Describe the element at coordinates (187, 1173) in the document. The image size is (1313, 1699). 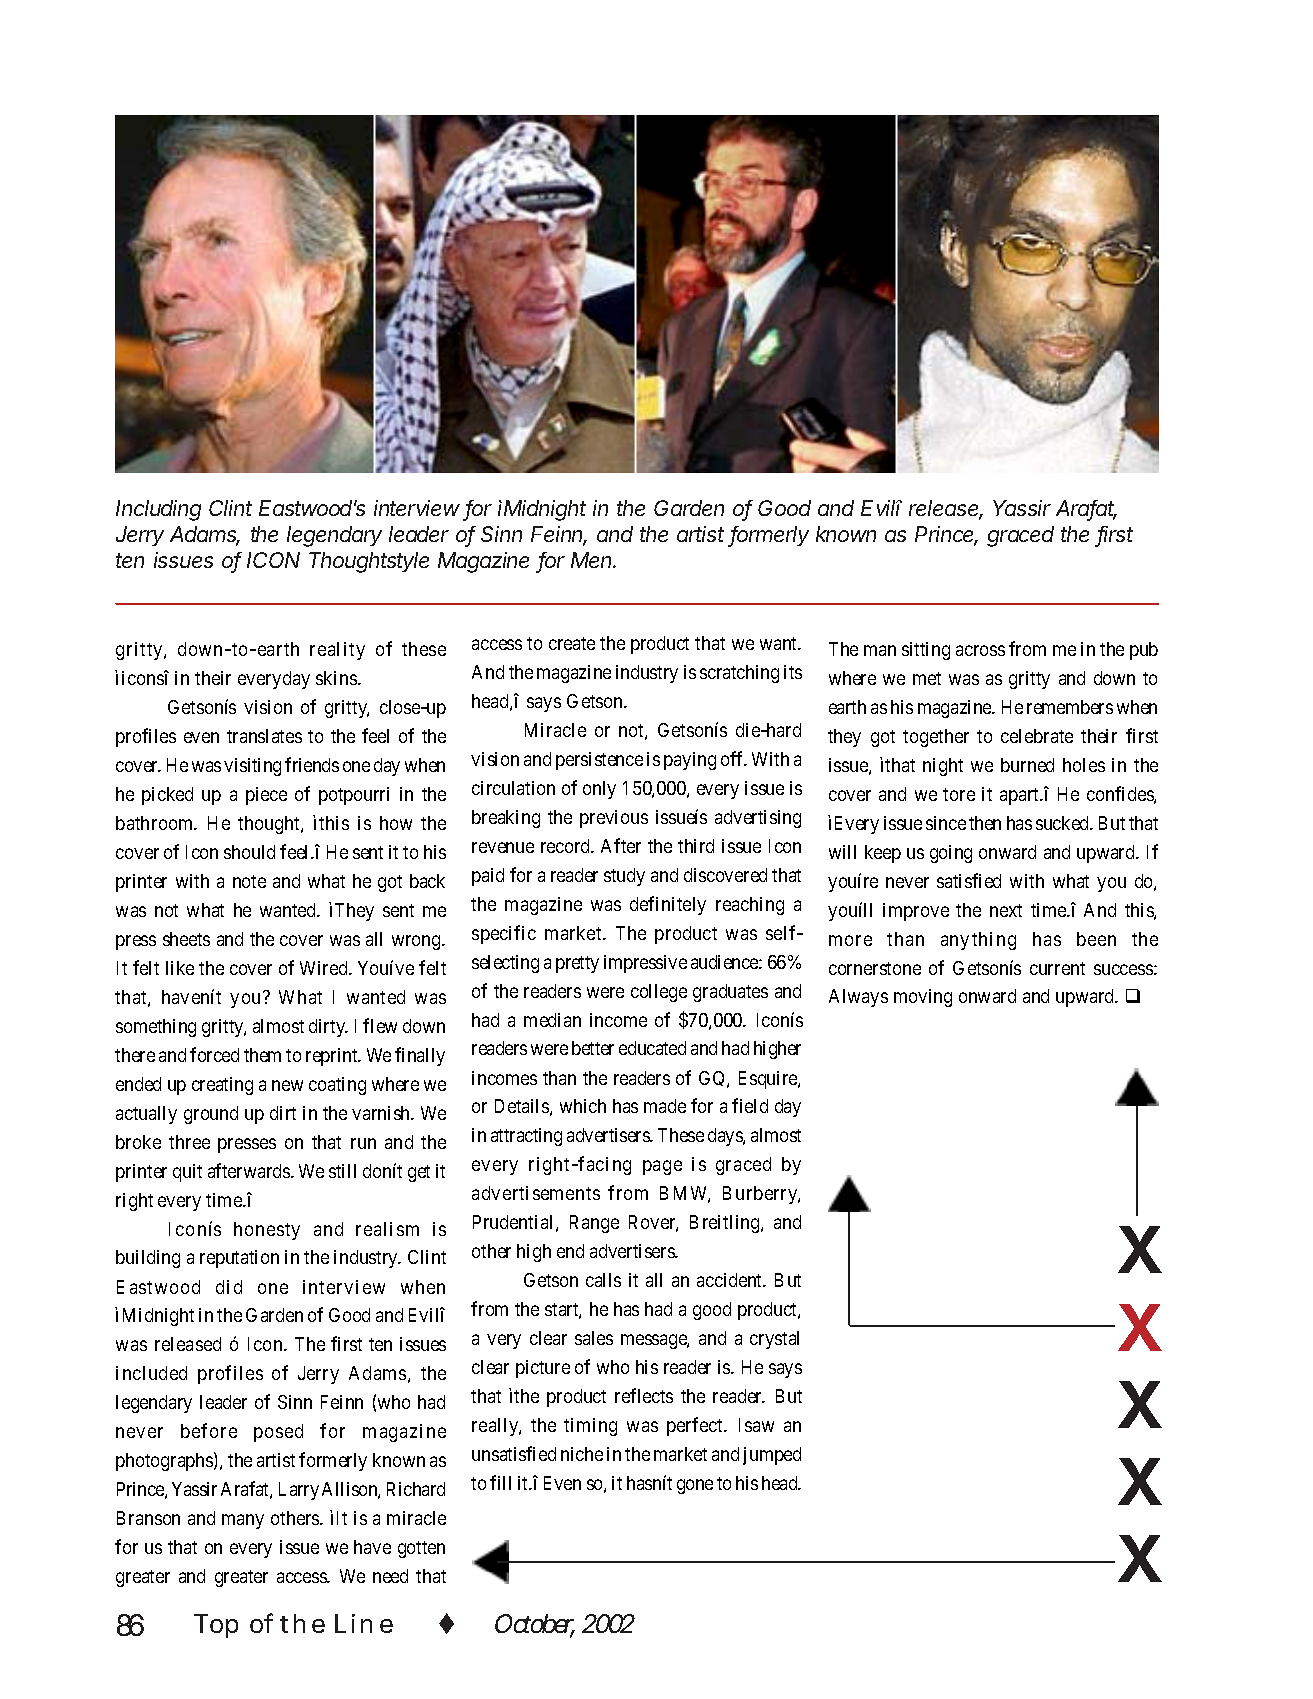
I see `quit` at that location.
